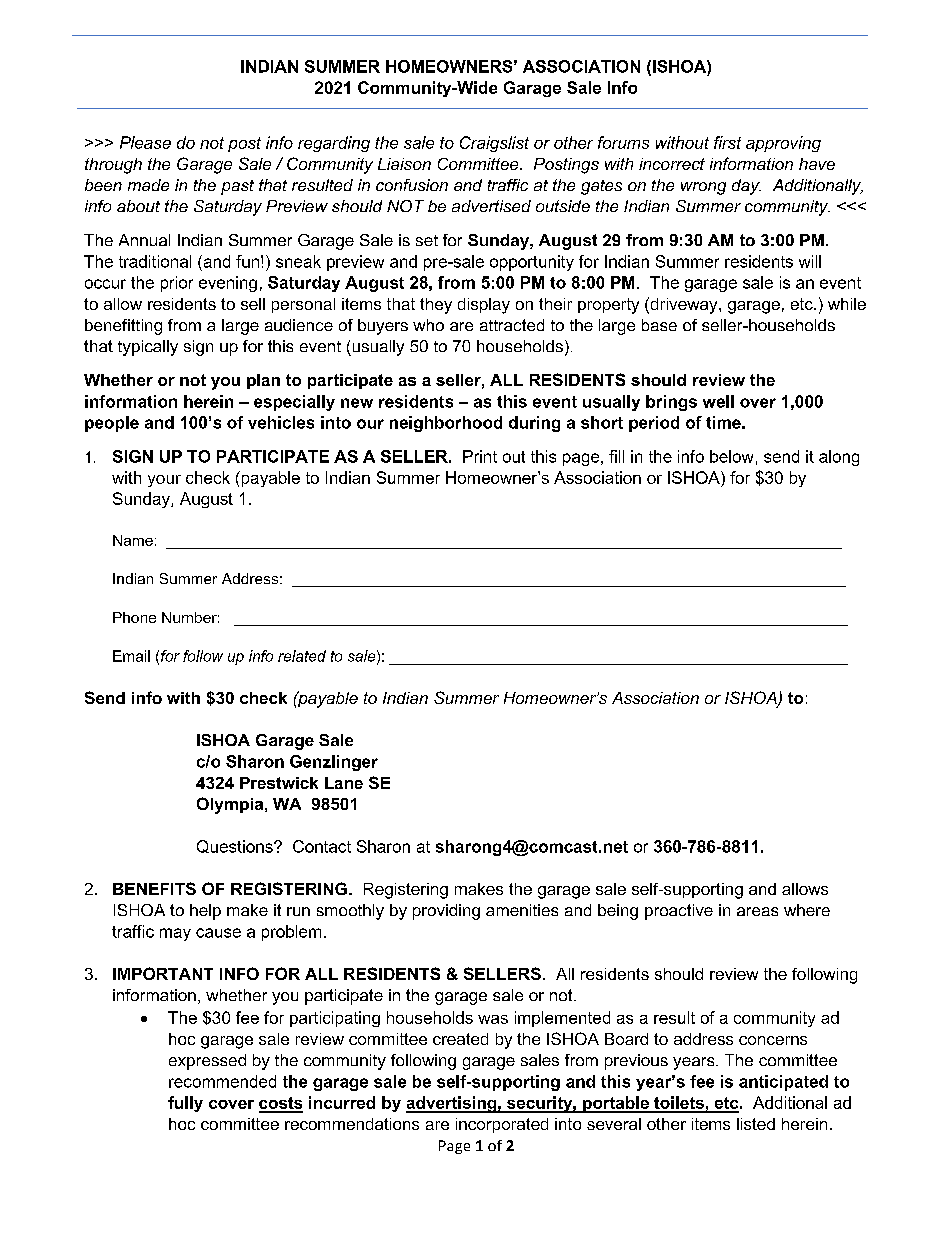 The width and height of the screenshot is (952, 1233). What do you see at coordinates (502, 1125) in the screenshot?
I see `incorporated` at bounding box center [502, 1125].
